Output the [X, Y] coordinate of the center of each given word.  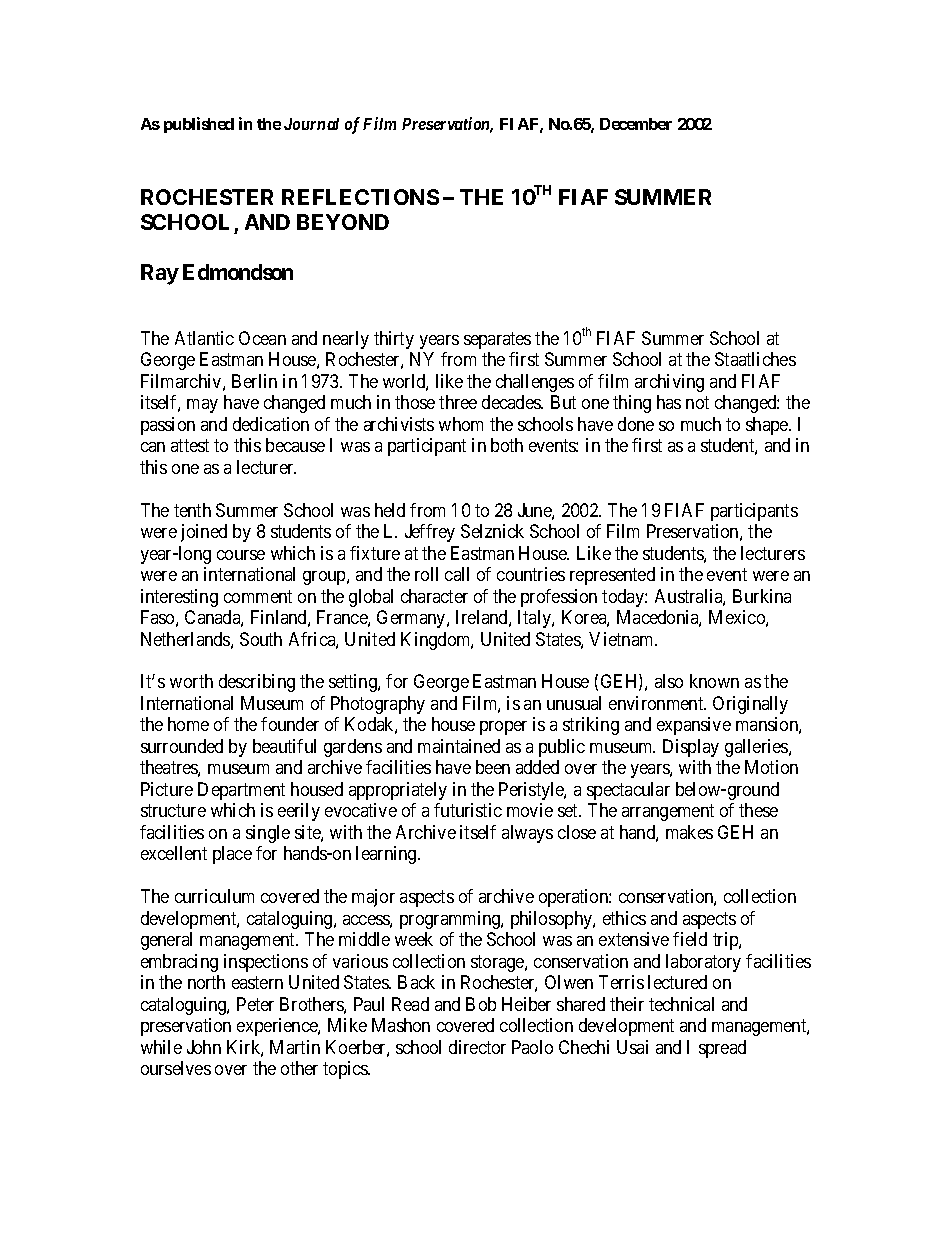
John [204, 1047]
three [458, 402]
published [199, 125]
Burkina [762, 596]
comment [258, 596]
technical [681, 1004]
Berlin [254, 381]
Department [241, 791]
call [457, 574]
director [477, 1047]
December [636, 124]
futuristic [468, 810]
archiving [669, 383]
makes [689, 832]
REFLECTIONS [360, 197]
